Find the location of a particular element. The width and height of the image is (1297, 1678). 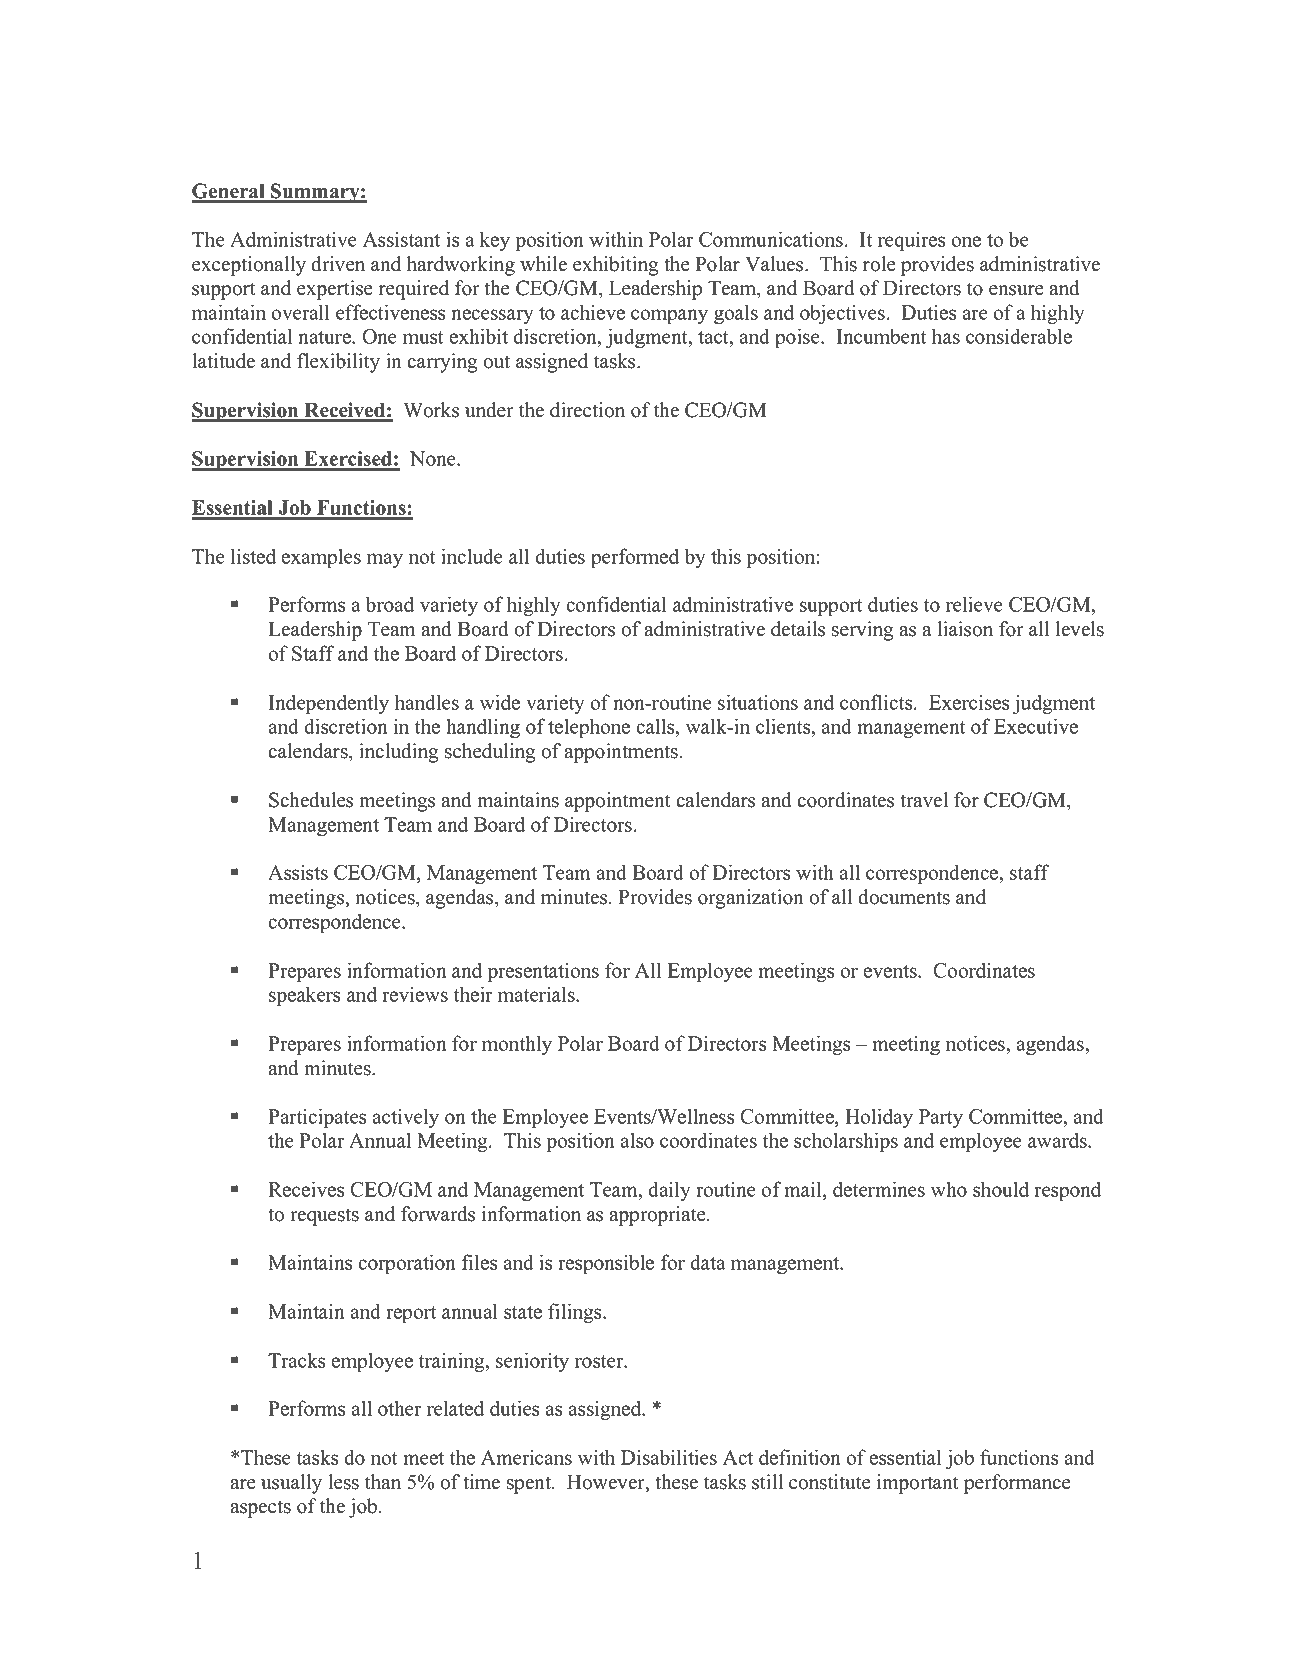

telephone is located at coordinates (589, 728).
